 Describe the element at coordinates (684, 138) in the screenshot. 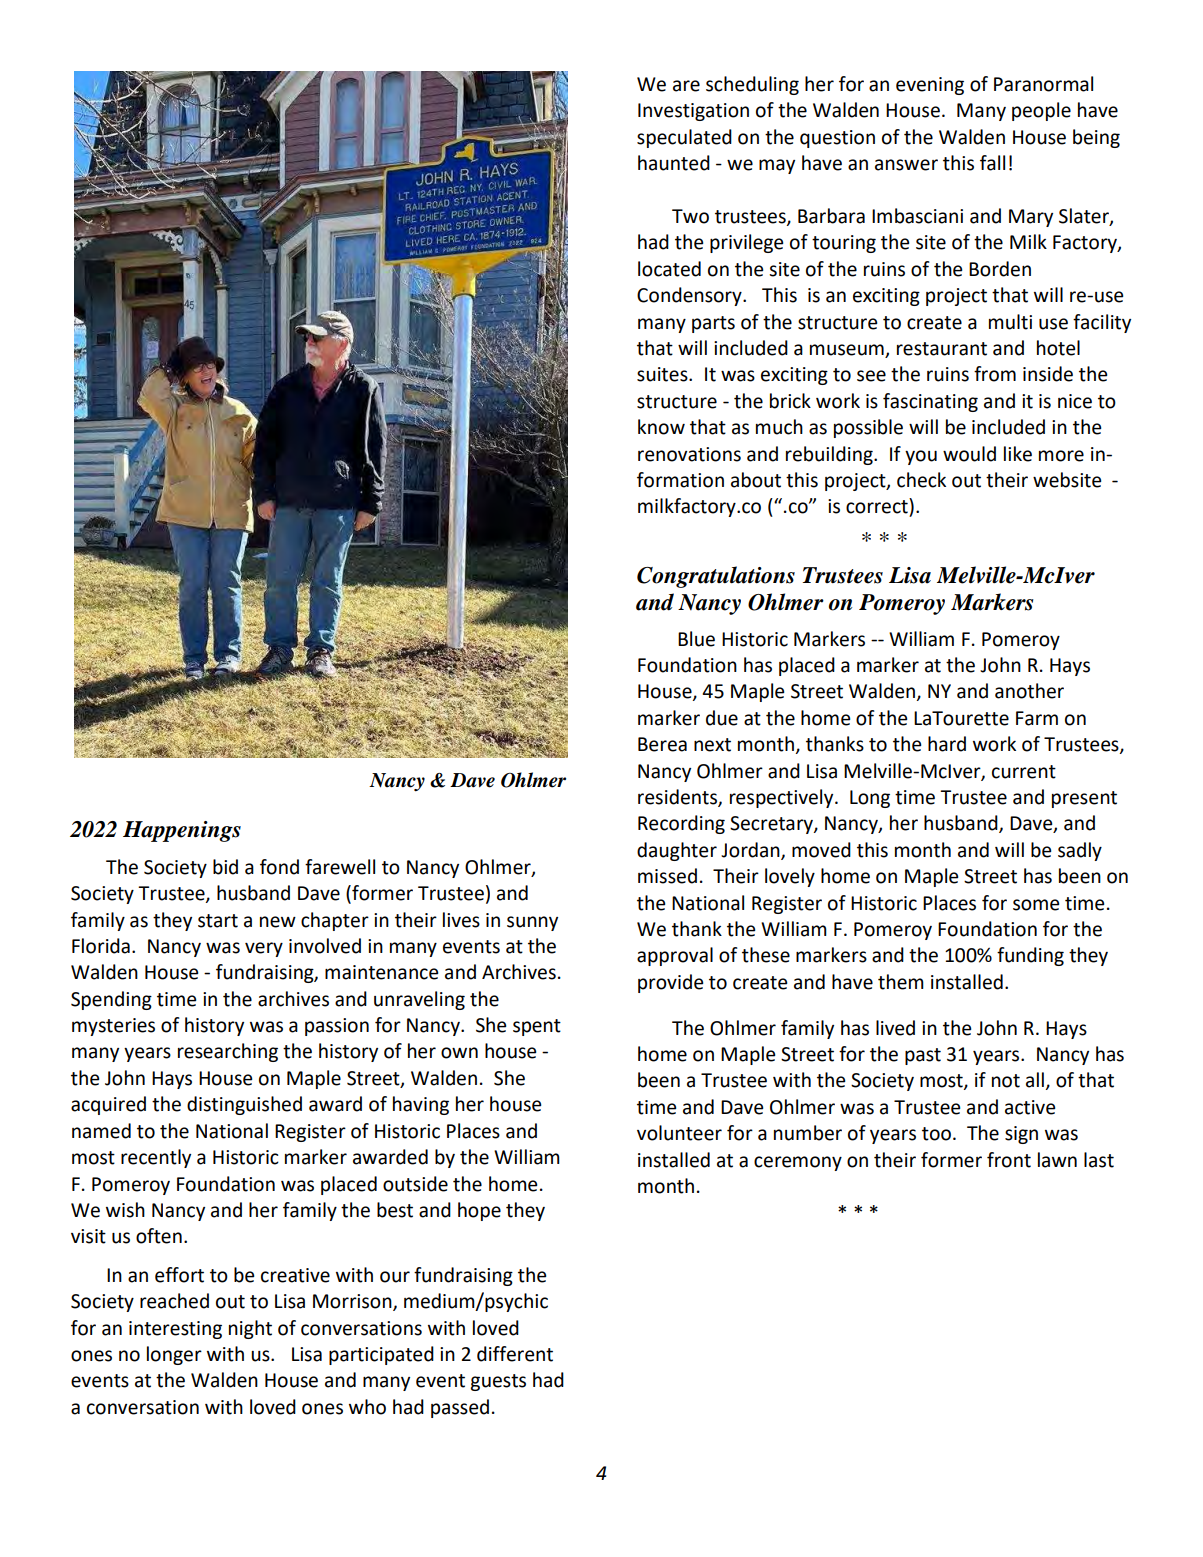

I see `speculated` at that location.
